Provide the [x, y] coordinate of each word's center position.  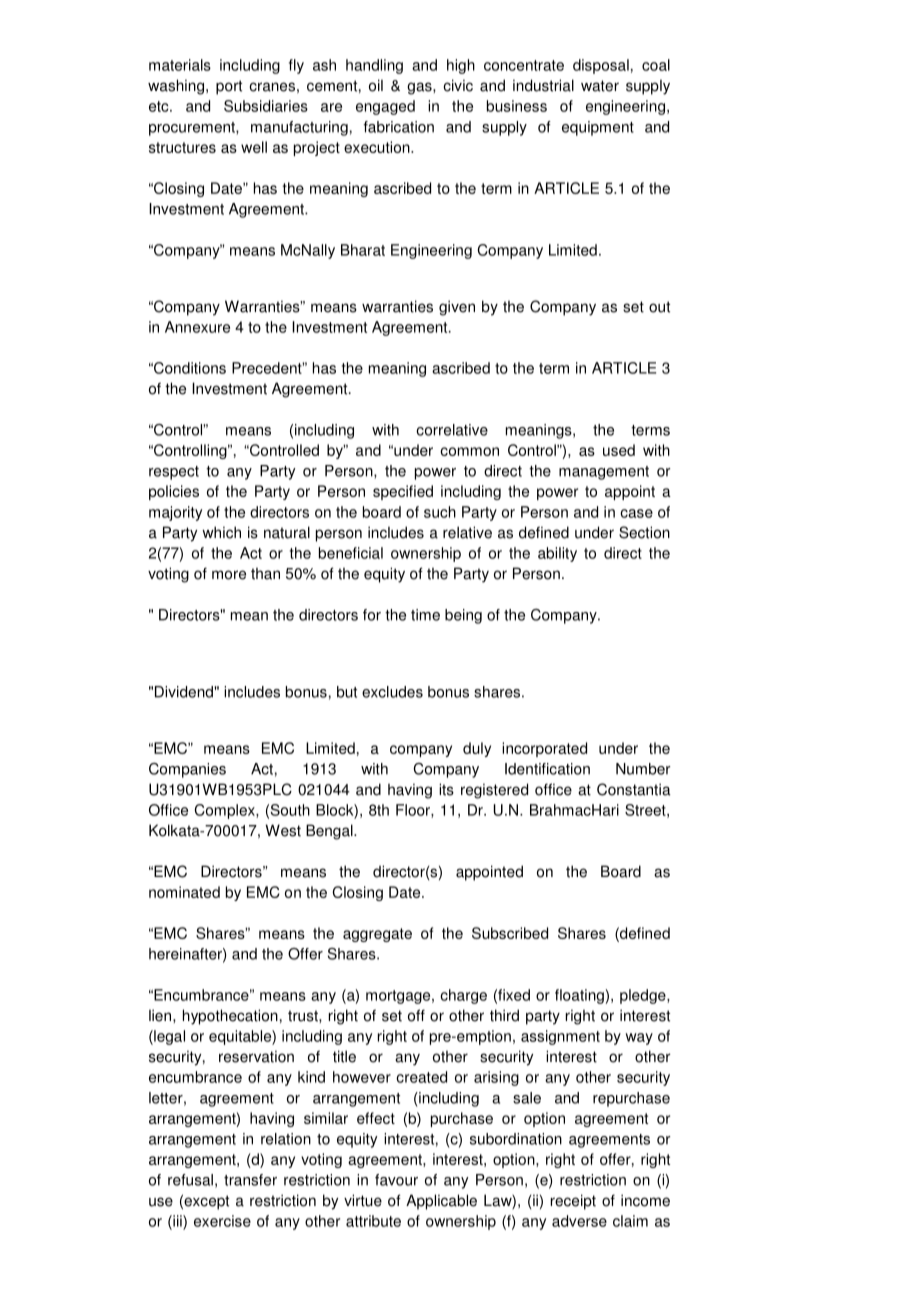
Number [643, 769]
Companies [187, 770]
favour [396, 1180]
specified [403, 492]
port [229, 87]
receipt [573, 1202]
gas [420, 88]
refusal [190, 1180]
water [600, 86]
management [604, 473]
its [446, 789]
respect [174, 473]
